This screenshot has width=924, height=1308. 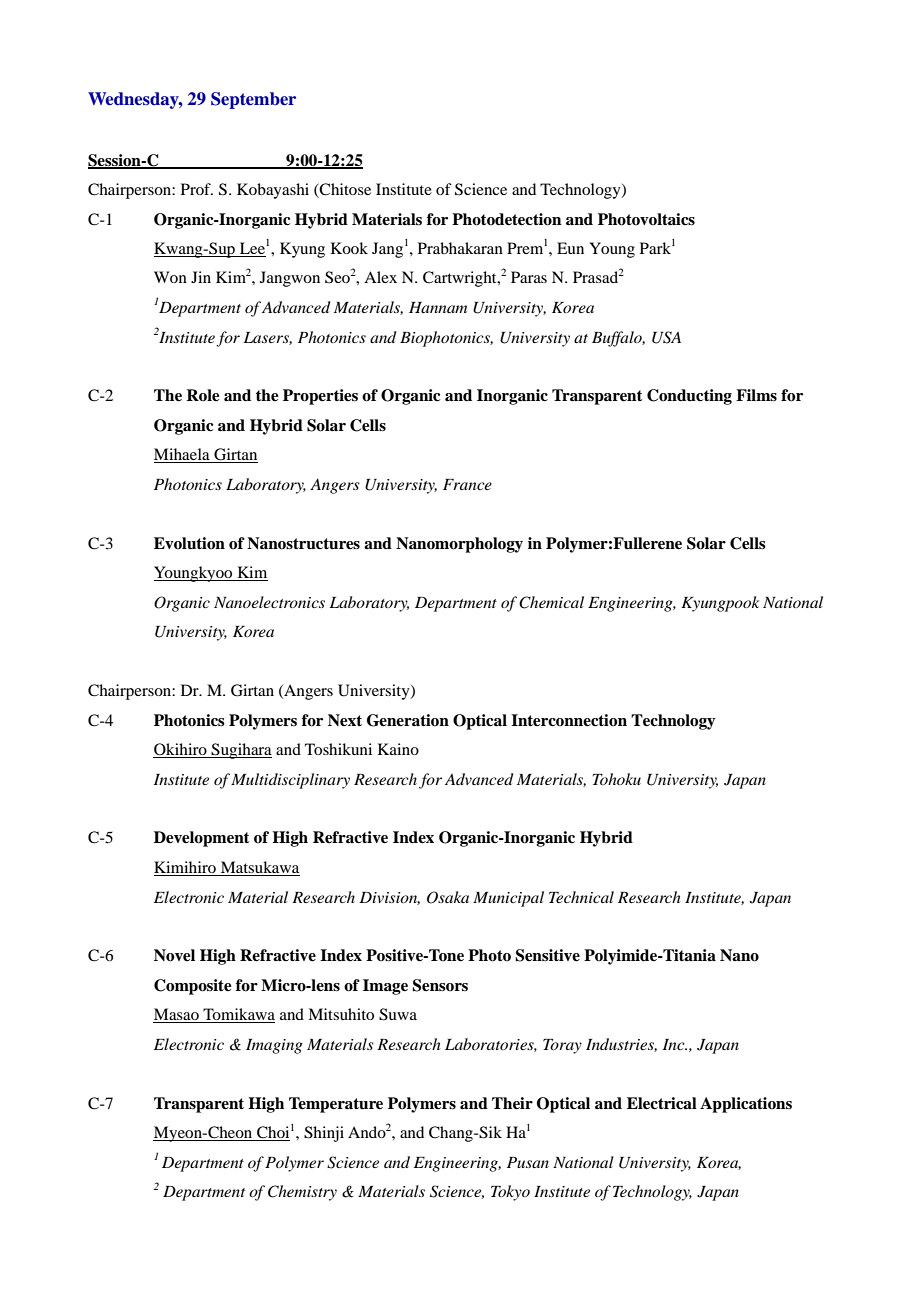 I want to click on Tokyo, so click(x=510, y=1193).
